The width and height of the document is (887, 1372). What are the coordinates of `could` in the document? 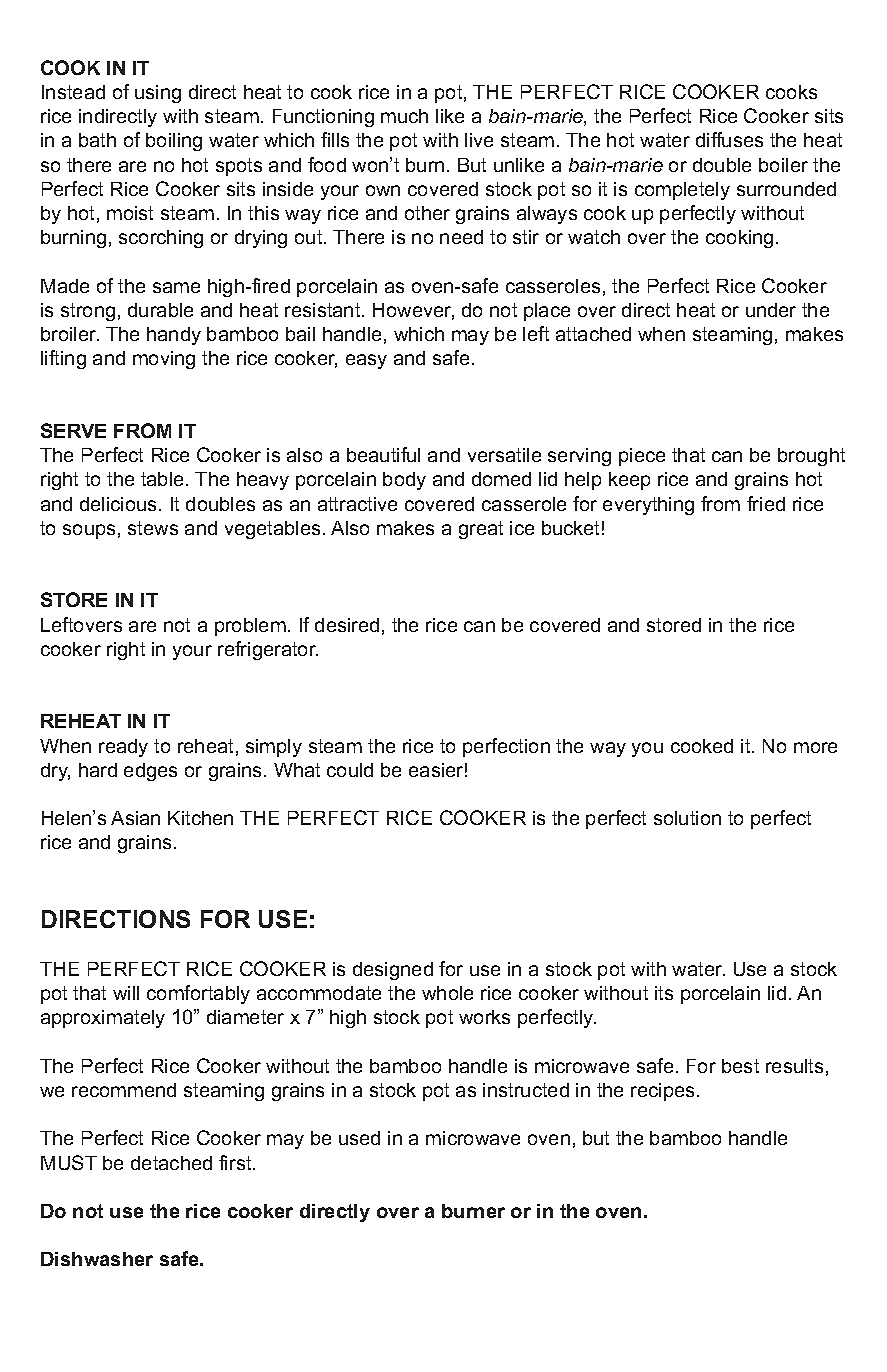 It's located at (350, 770).
